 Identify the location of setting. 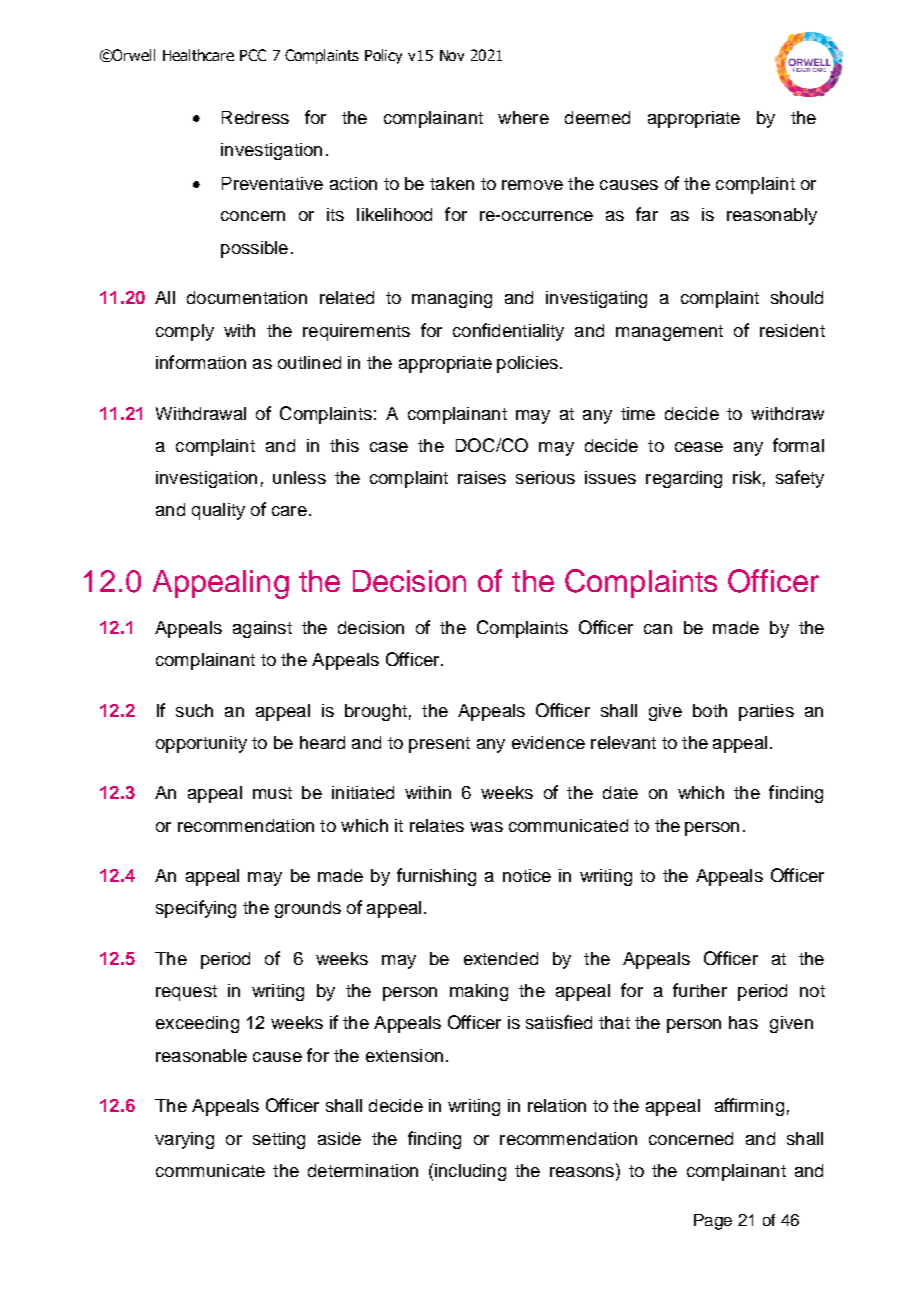
(279, 1140).
